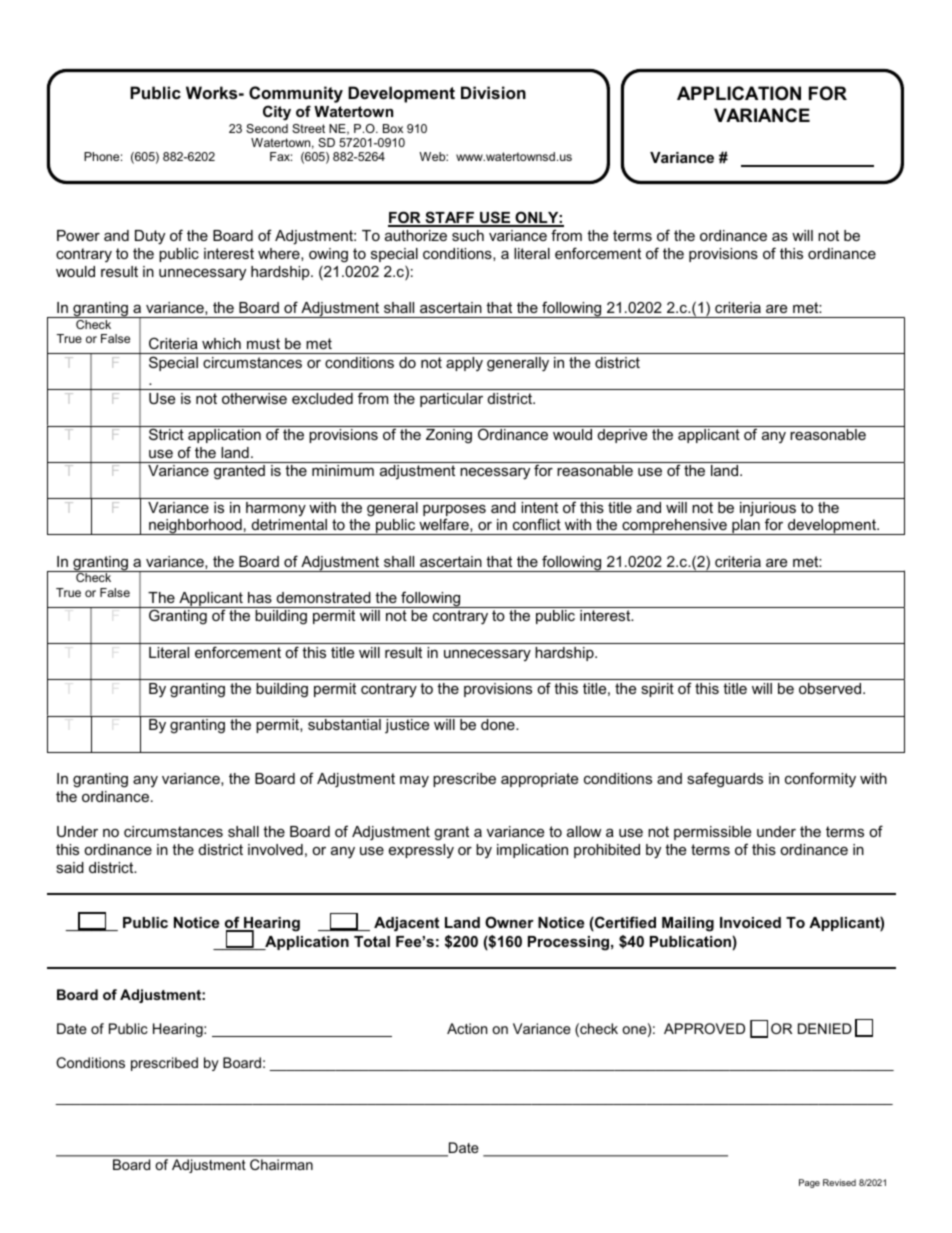 Image resolution: width=952 pixels, height=1233 pixels. Describe the element at coordinates (267, 128) in the screenshot. I see `Second` at that location.
